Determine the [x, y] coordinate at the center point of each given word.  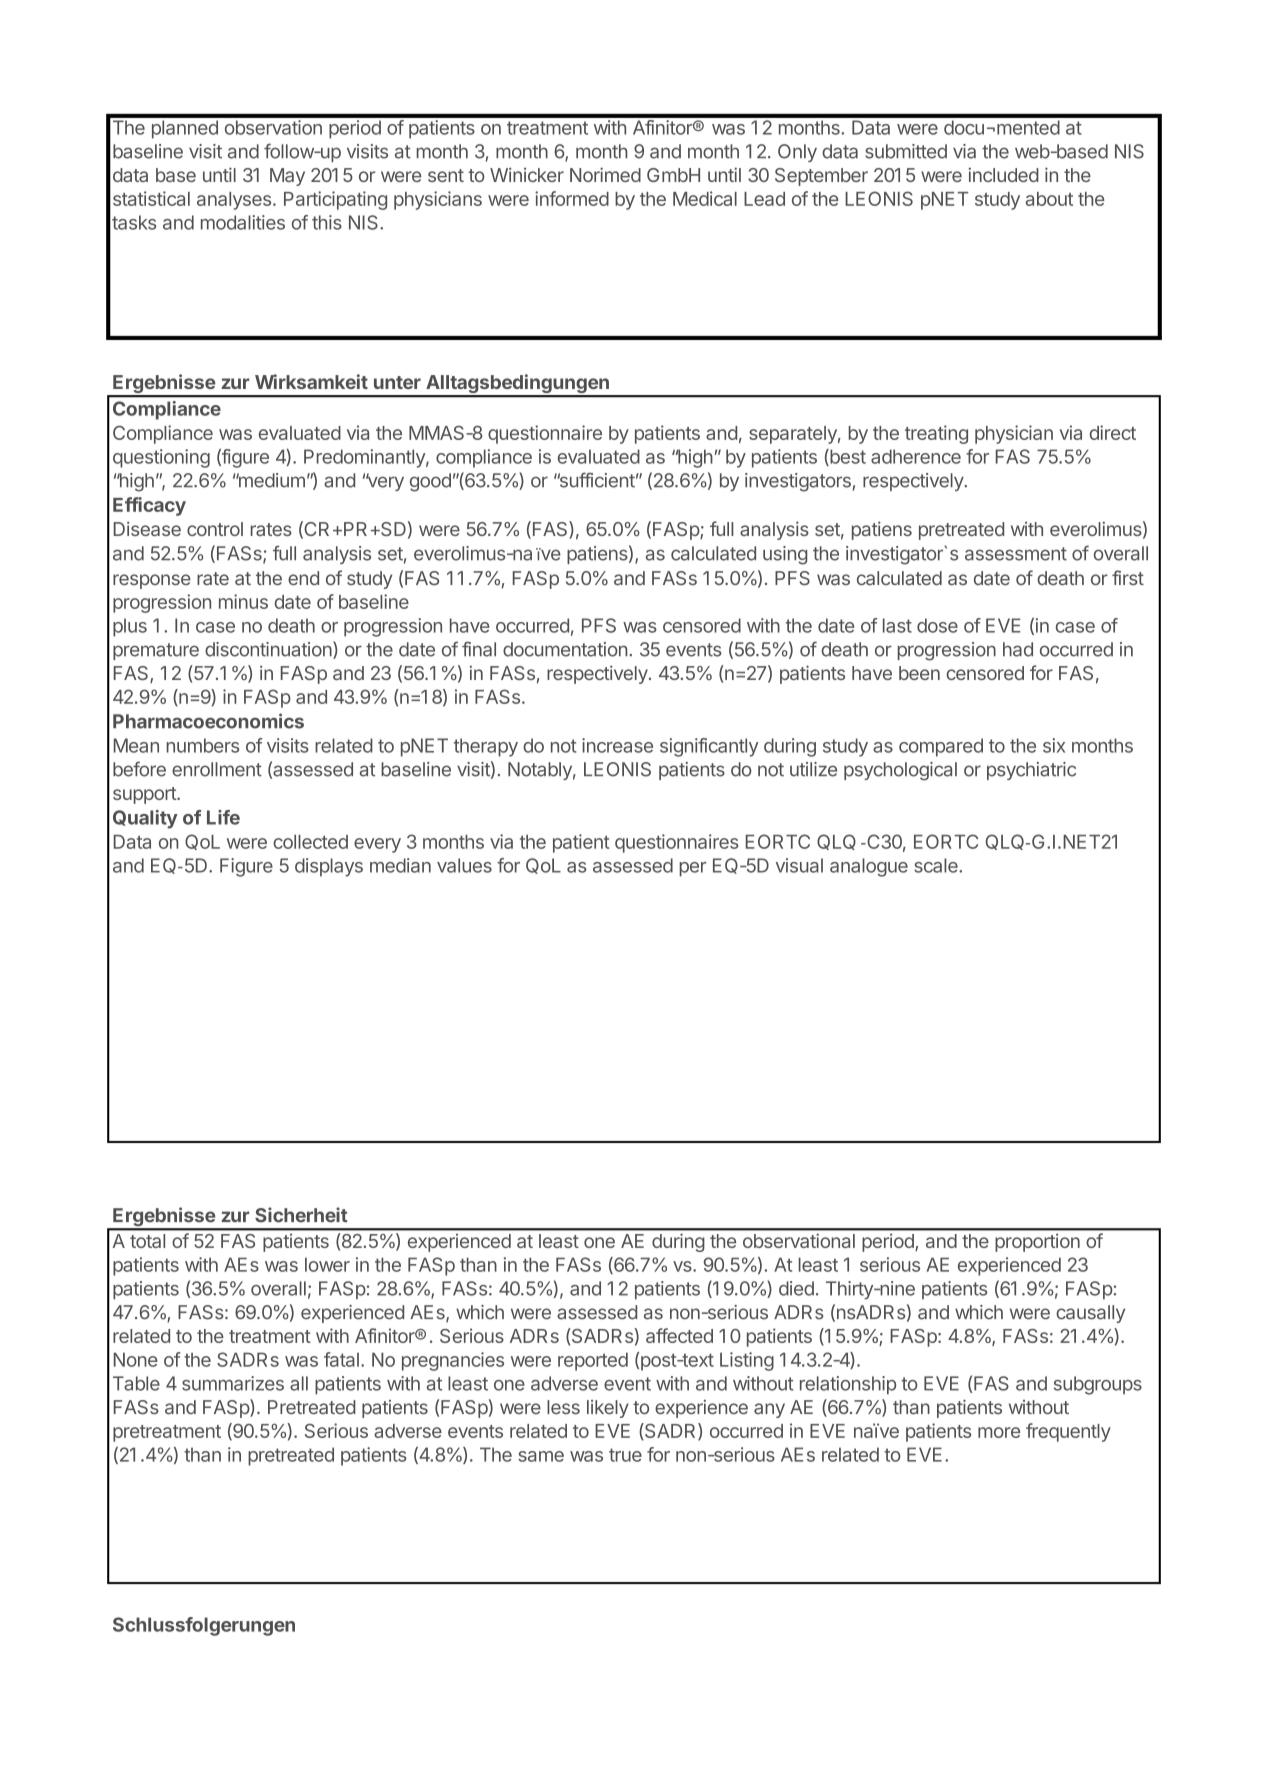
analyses [234, 201]
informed [572, 198]
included [1003, 174]
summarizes [233, 1383]
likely [608, 1409]
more [999, 1432]
